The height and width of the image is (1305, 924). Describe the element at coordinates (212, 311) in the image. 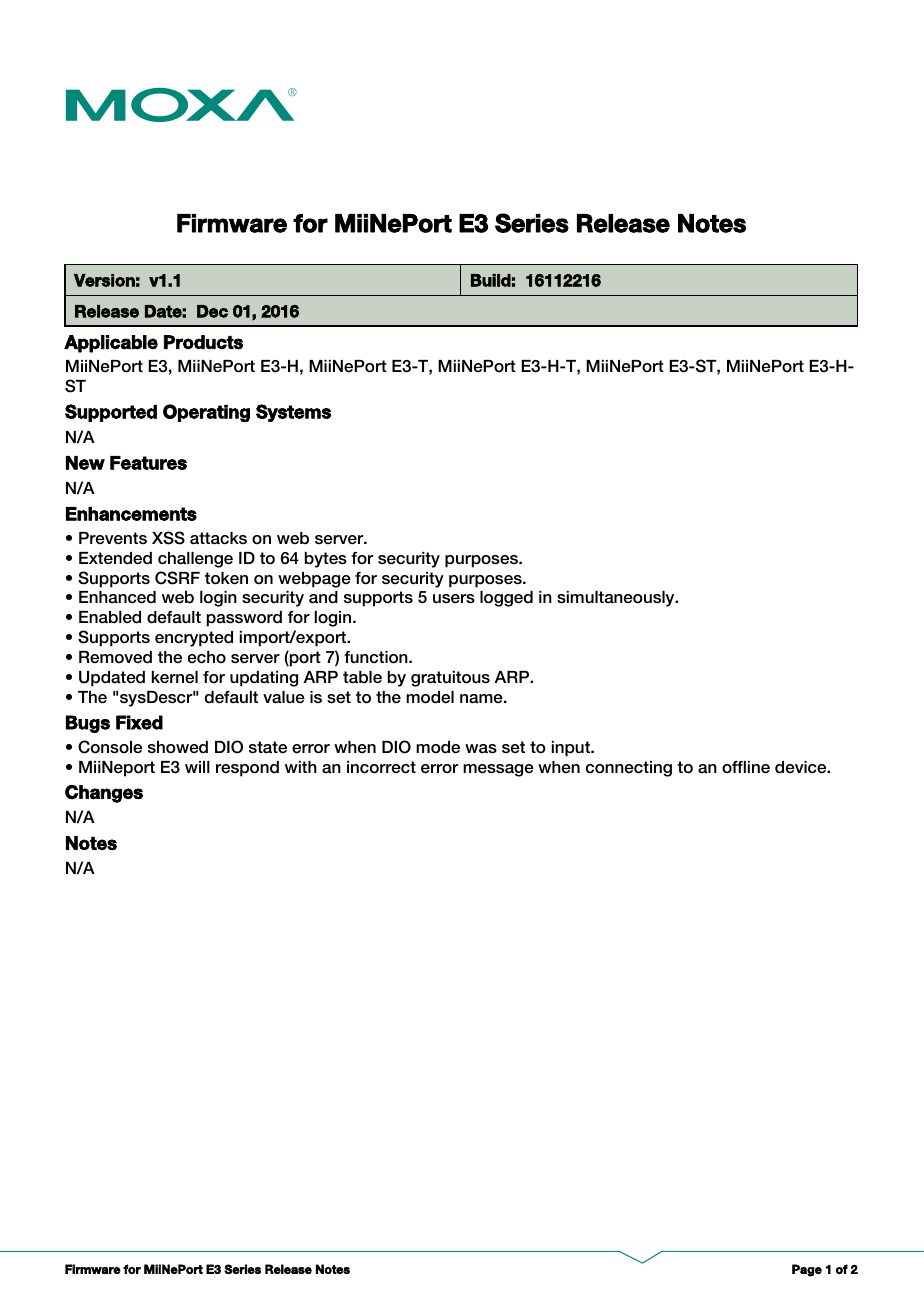

I see `Dec` at that location.
